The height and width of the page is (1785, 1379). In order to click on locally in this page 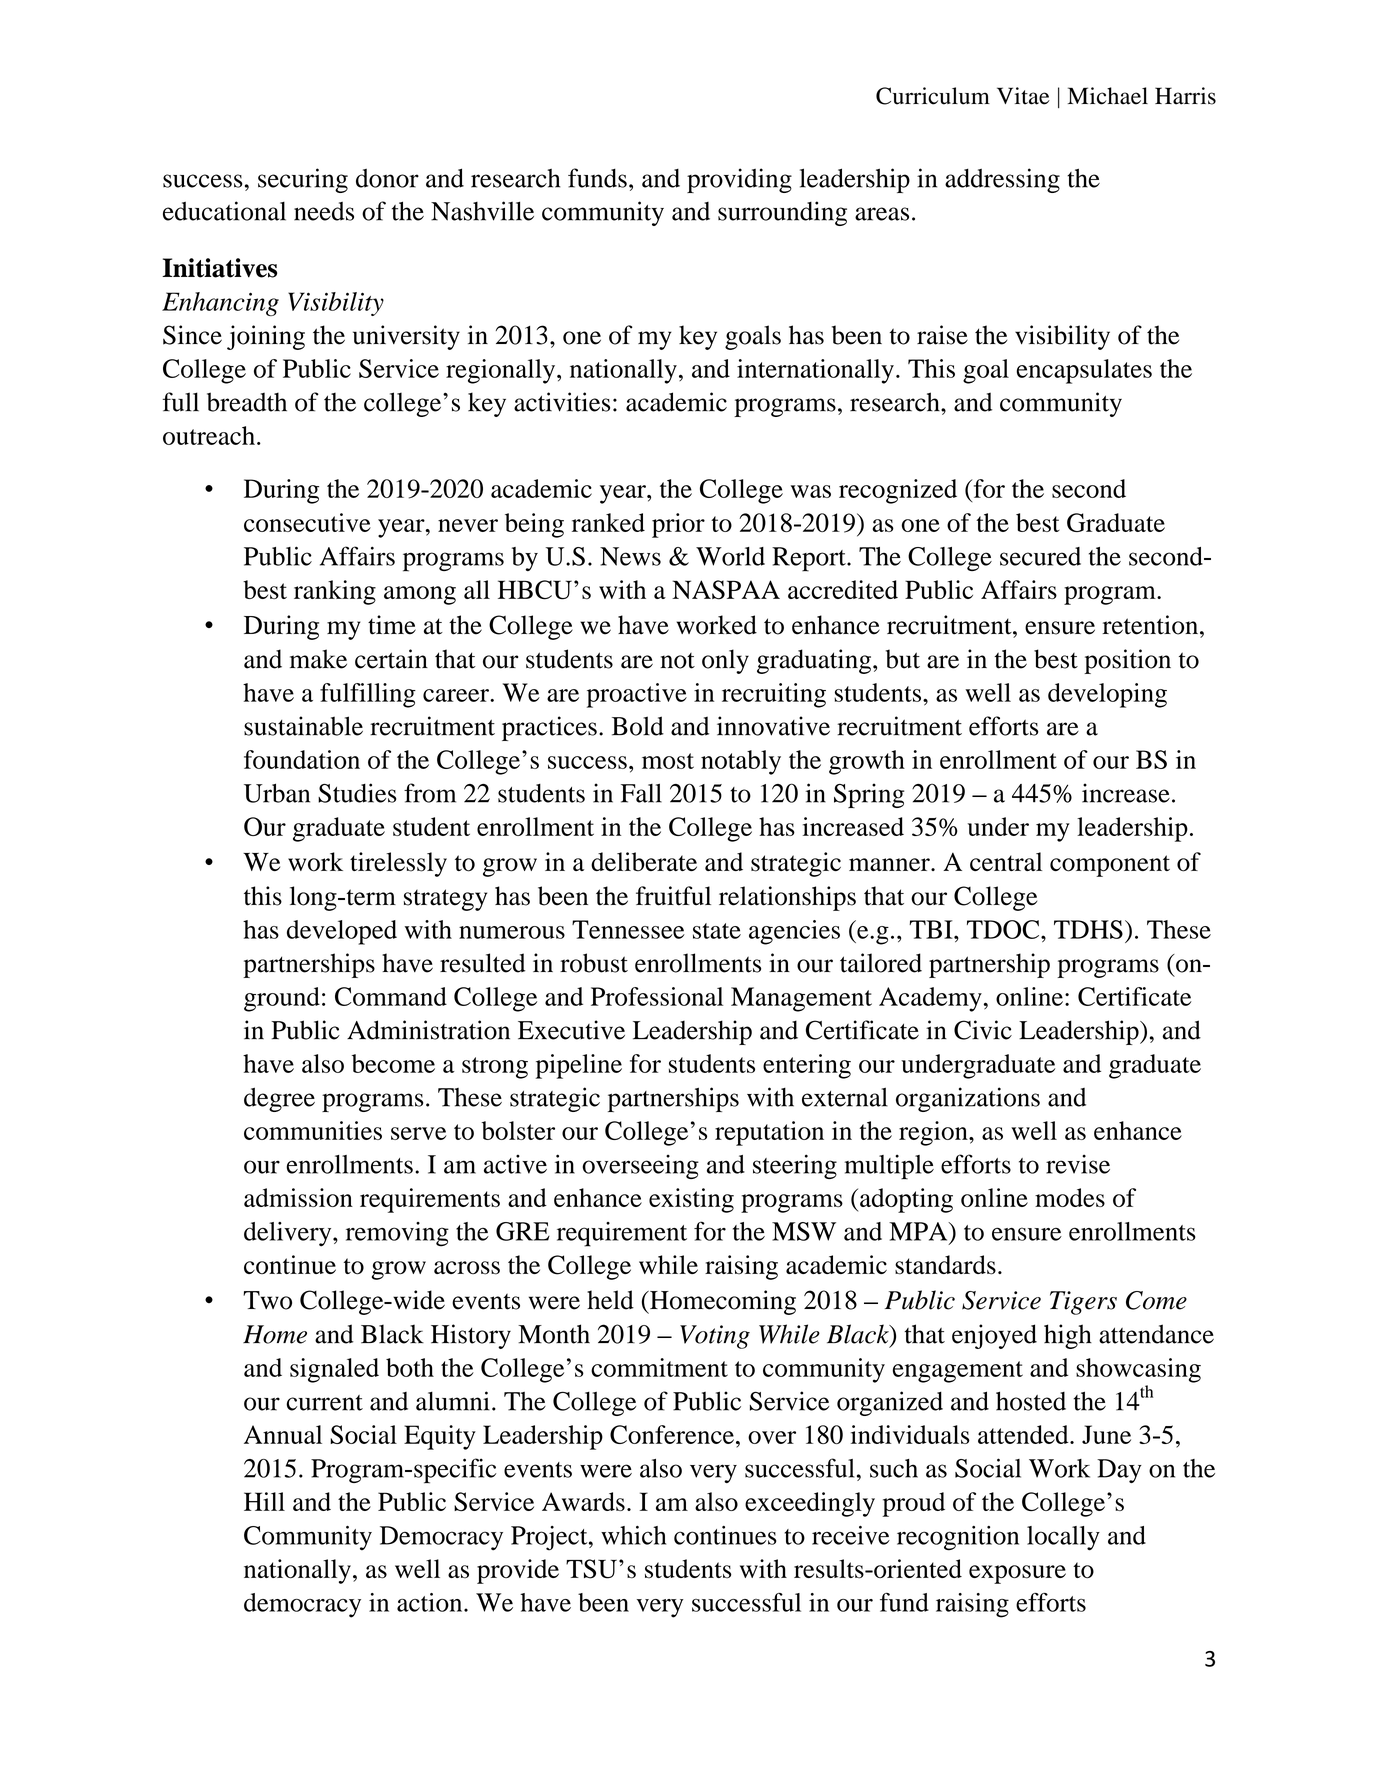, I will do `click(1063, 1538)`.
